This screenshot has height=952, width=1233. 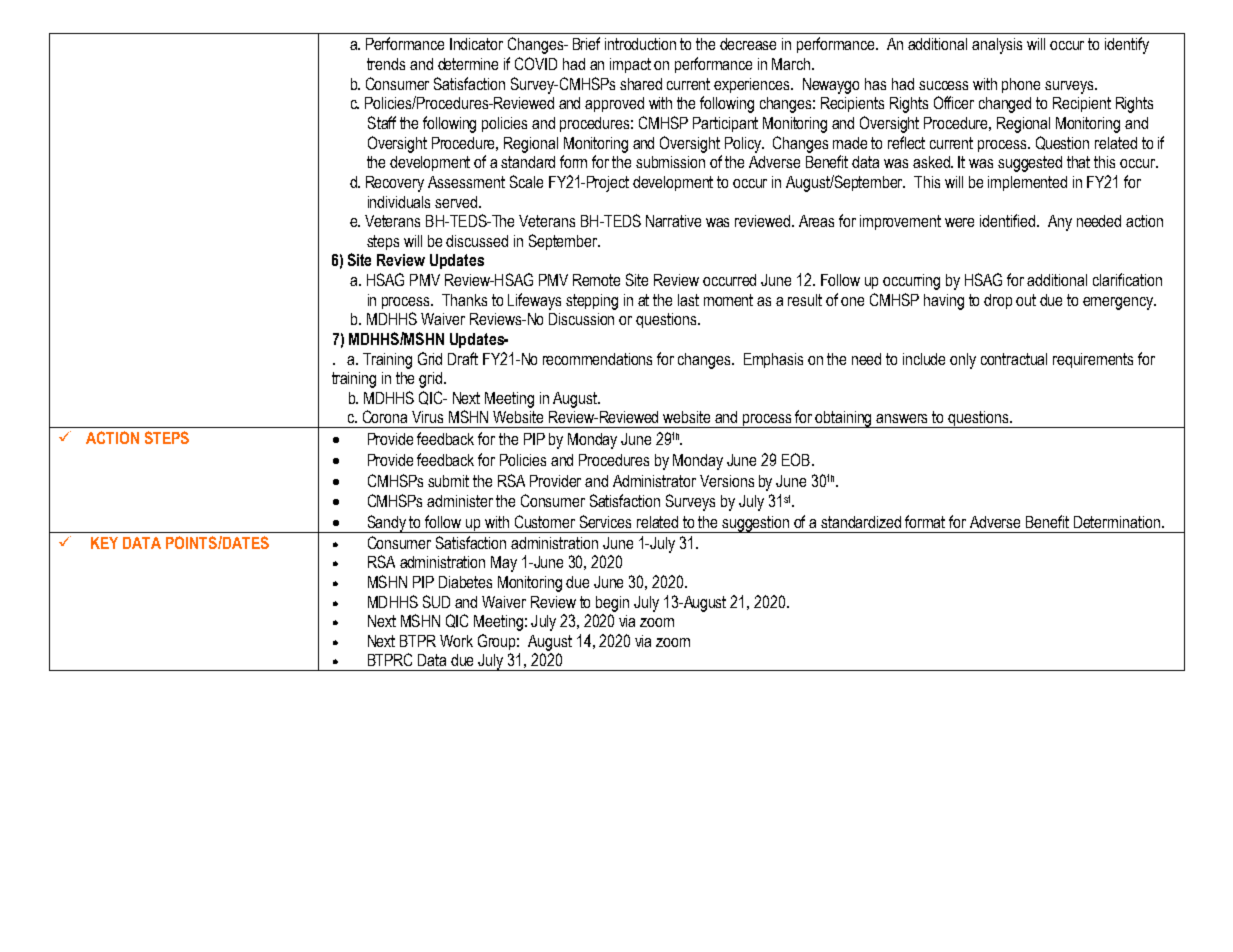 I want to click on identified, so click(x=1007, y=220).
